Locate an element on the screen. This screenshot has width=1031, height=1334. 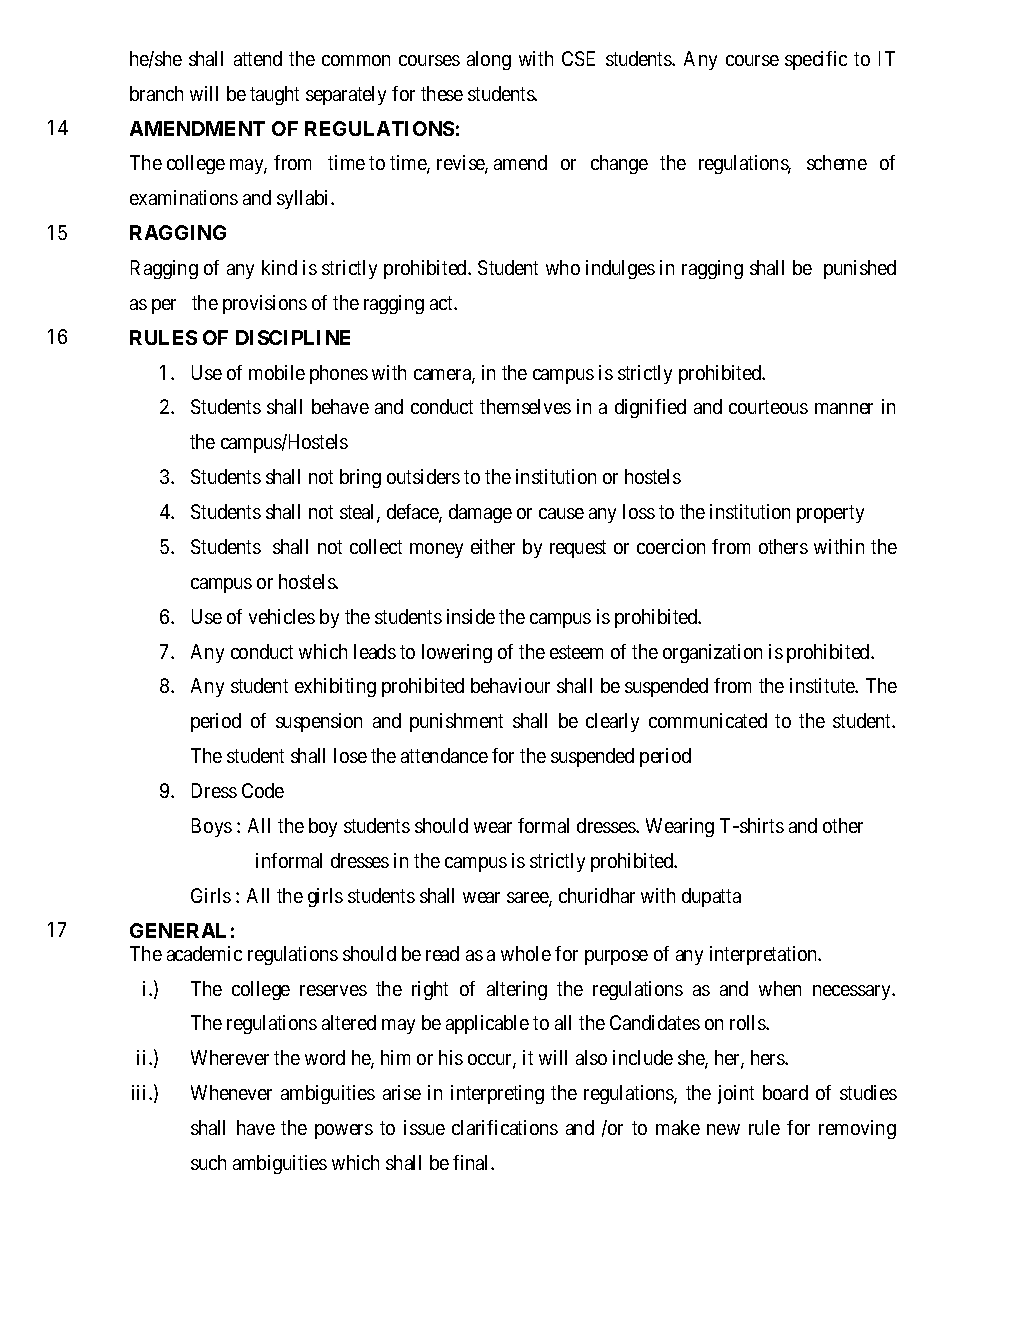
themselves is located at coordinates (525, 406).
